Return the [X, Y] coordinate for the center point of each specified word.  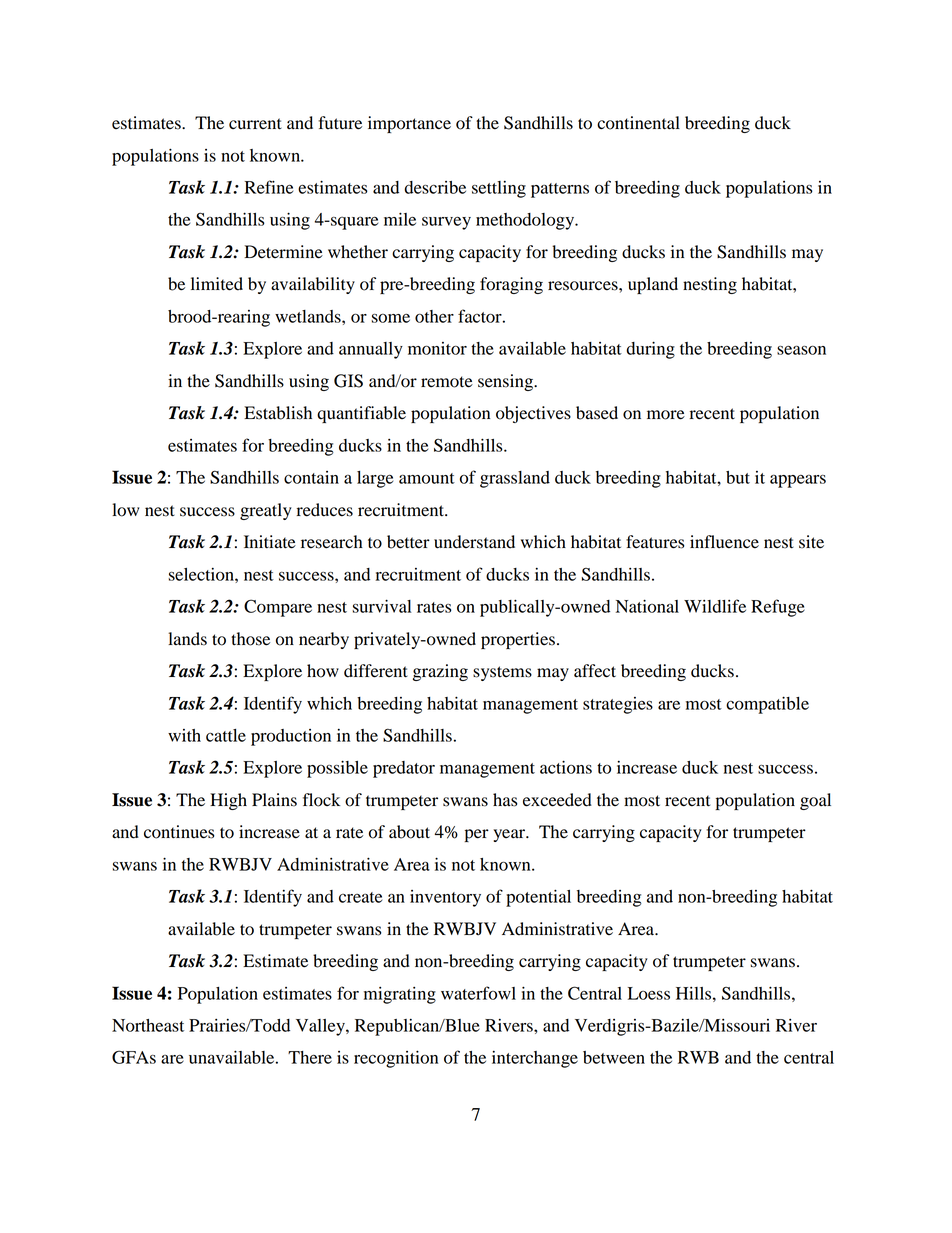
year [510, 835]
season [801, 350]
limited [217, 284]
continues [179, 832]
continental [638, 123]
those [250, 639]
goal [815, 801]
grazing [440, 672]
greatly [266, 511]
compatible [767, 705]
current [255, 124]
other [434, 316]
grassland [515, 479]
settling [499, 189]
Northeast [148, 1025]
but [738, 477]
